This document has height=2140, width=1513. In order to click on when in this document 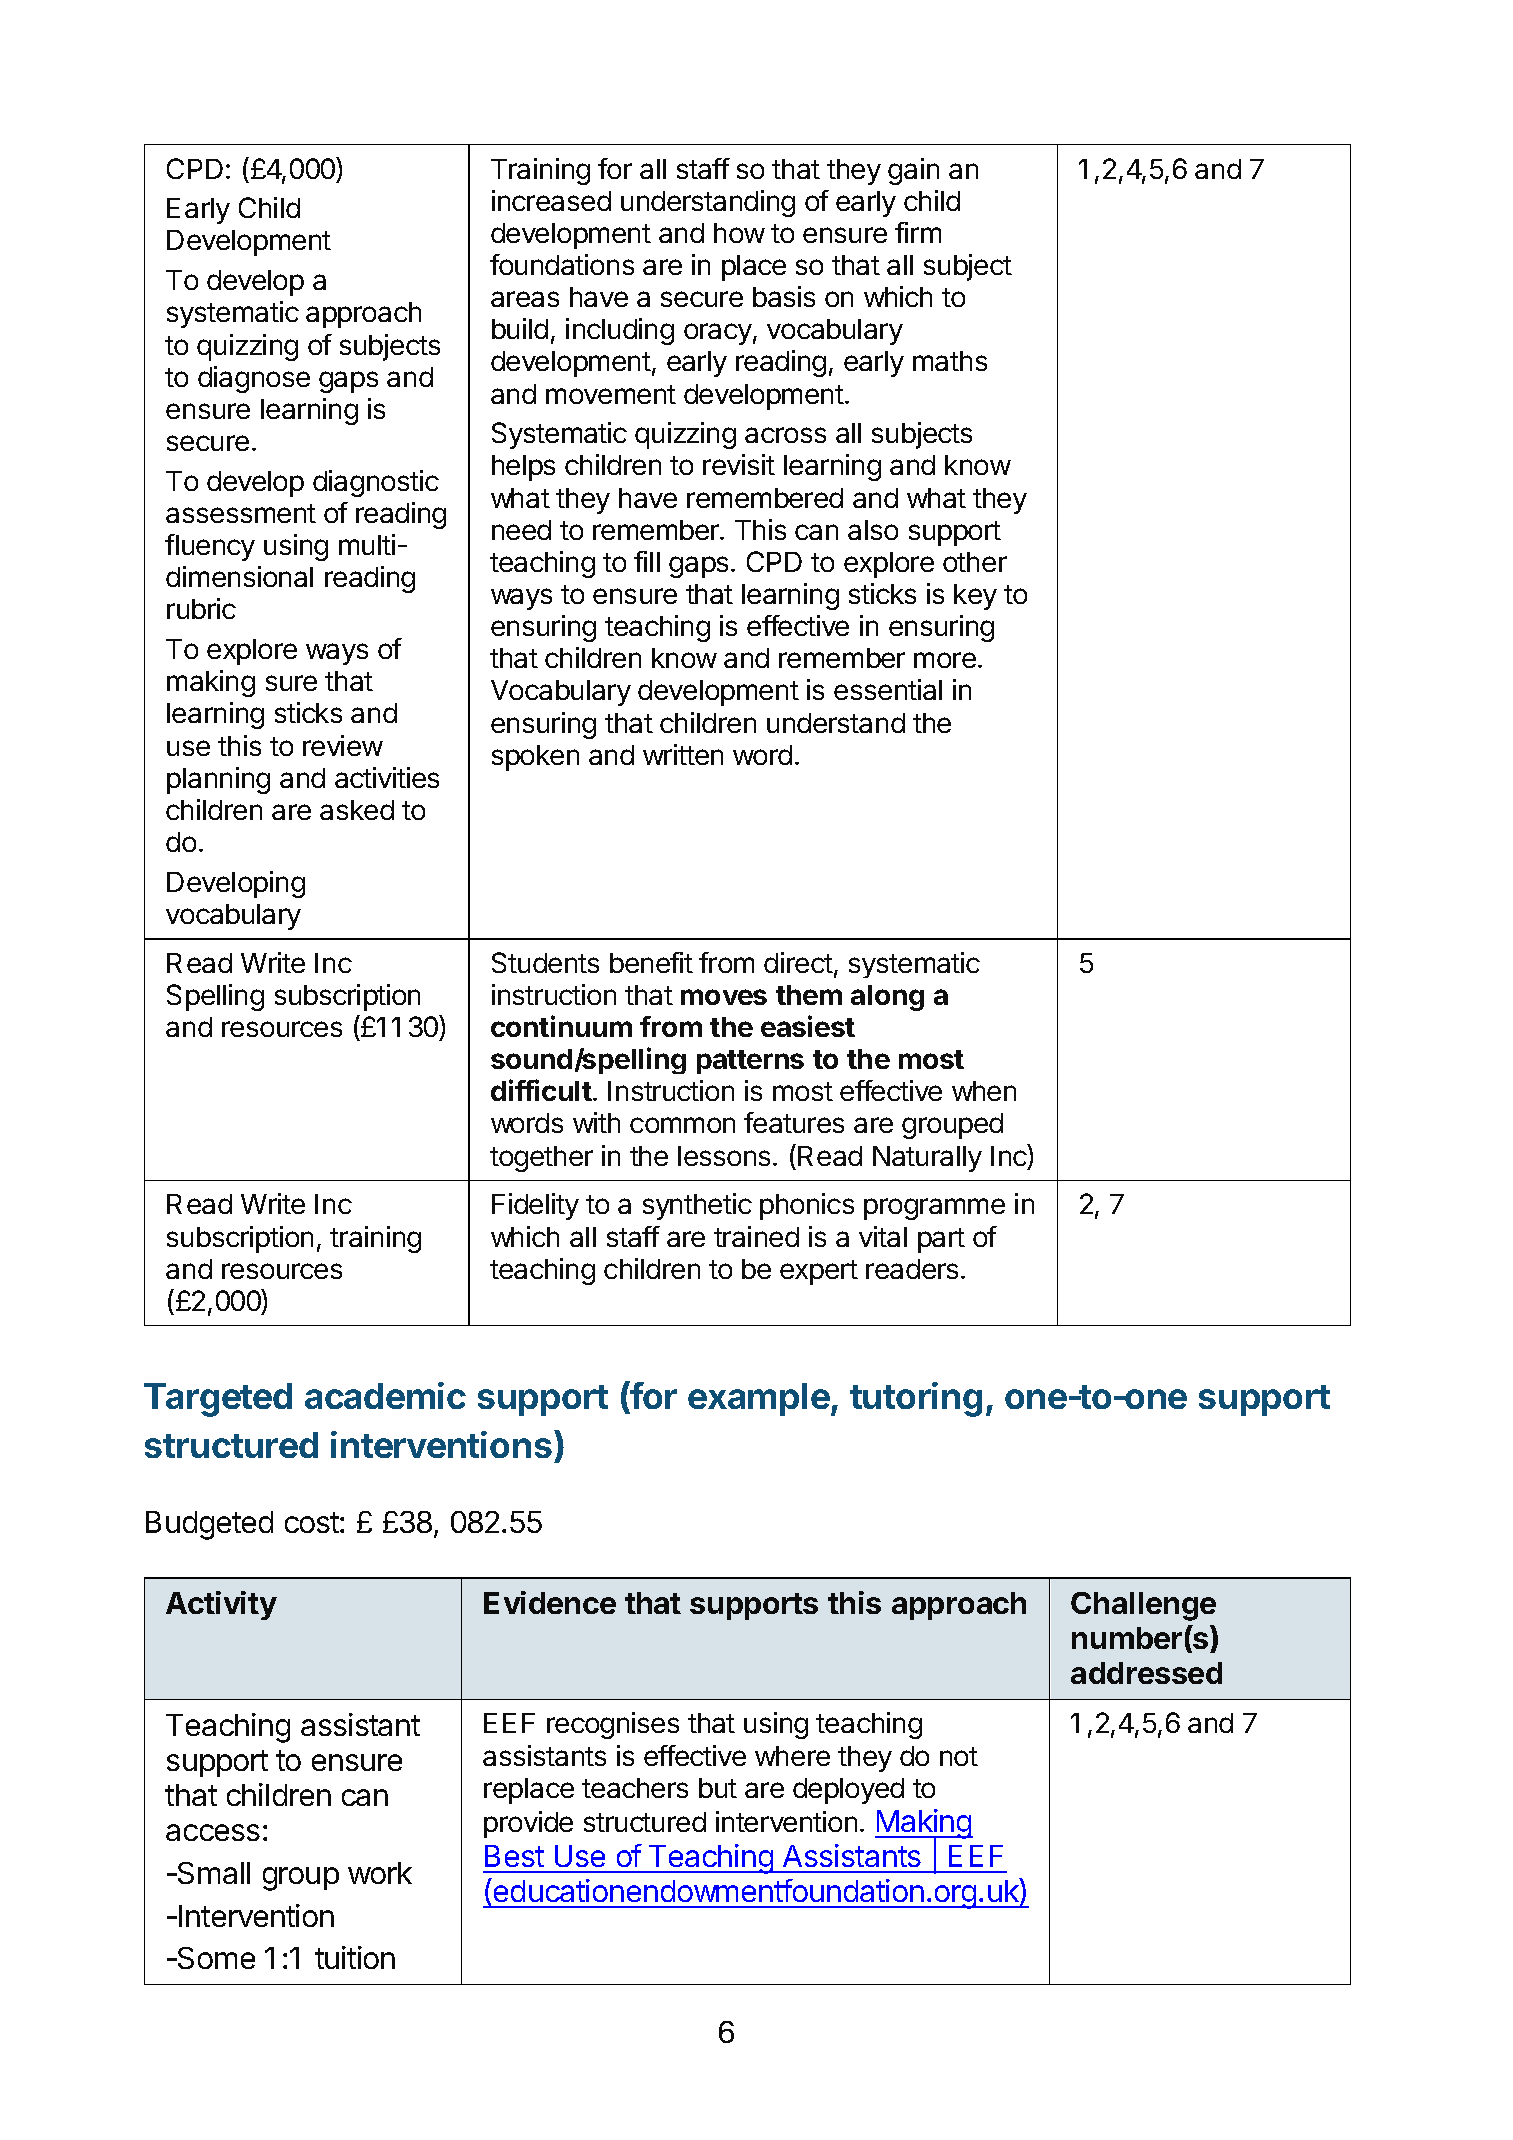, I will do `click(984, 1091)`.
